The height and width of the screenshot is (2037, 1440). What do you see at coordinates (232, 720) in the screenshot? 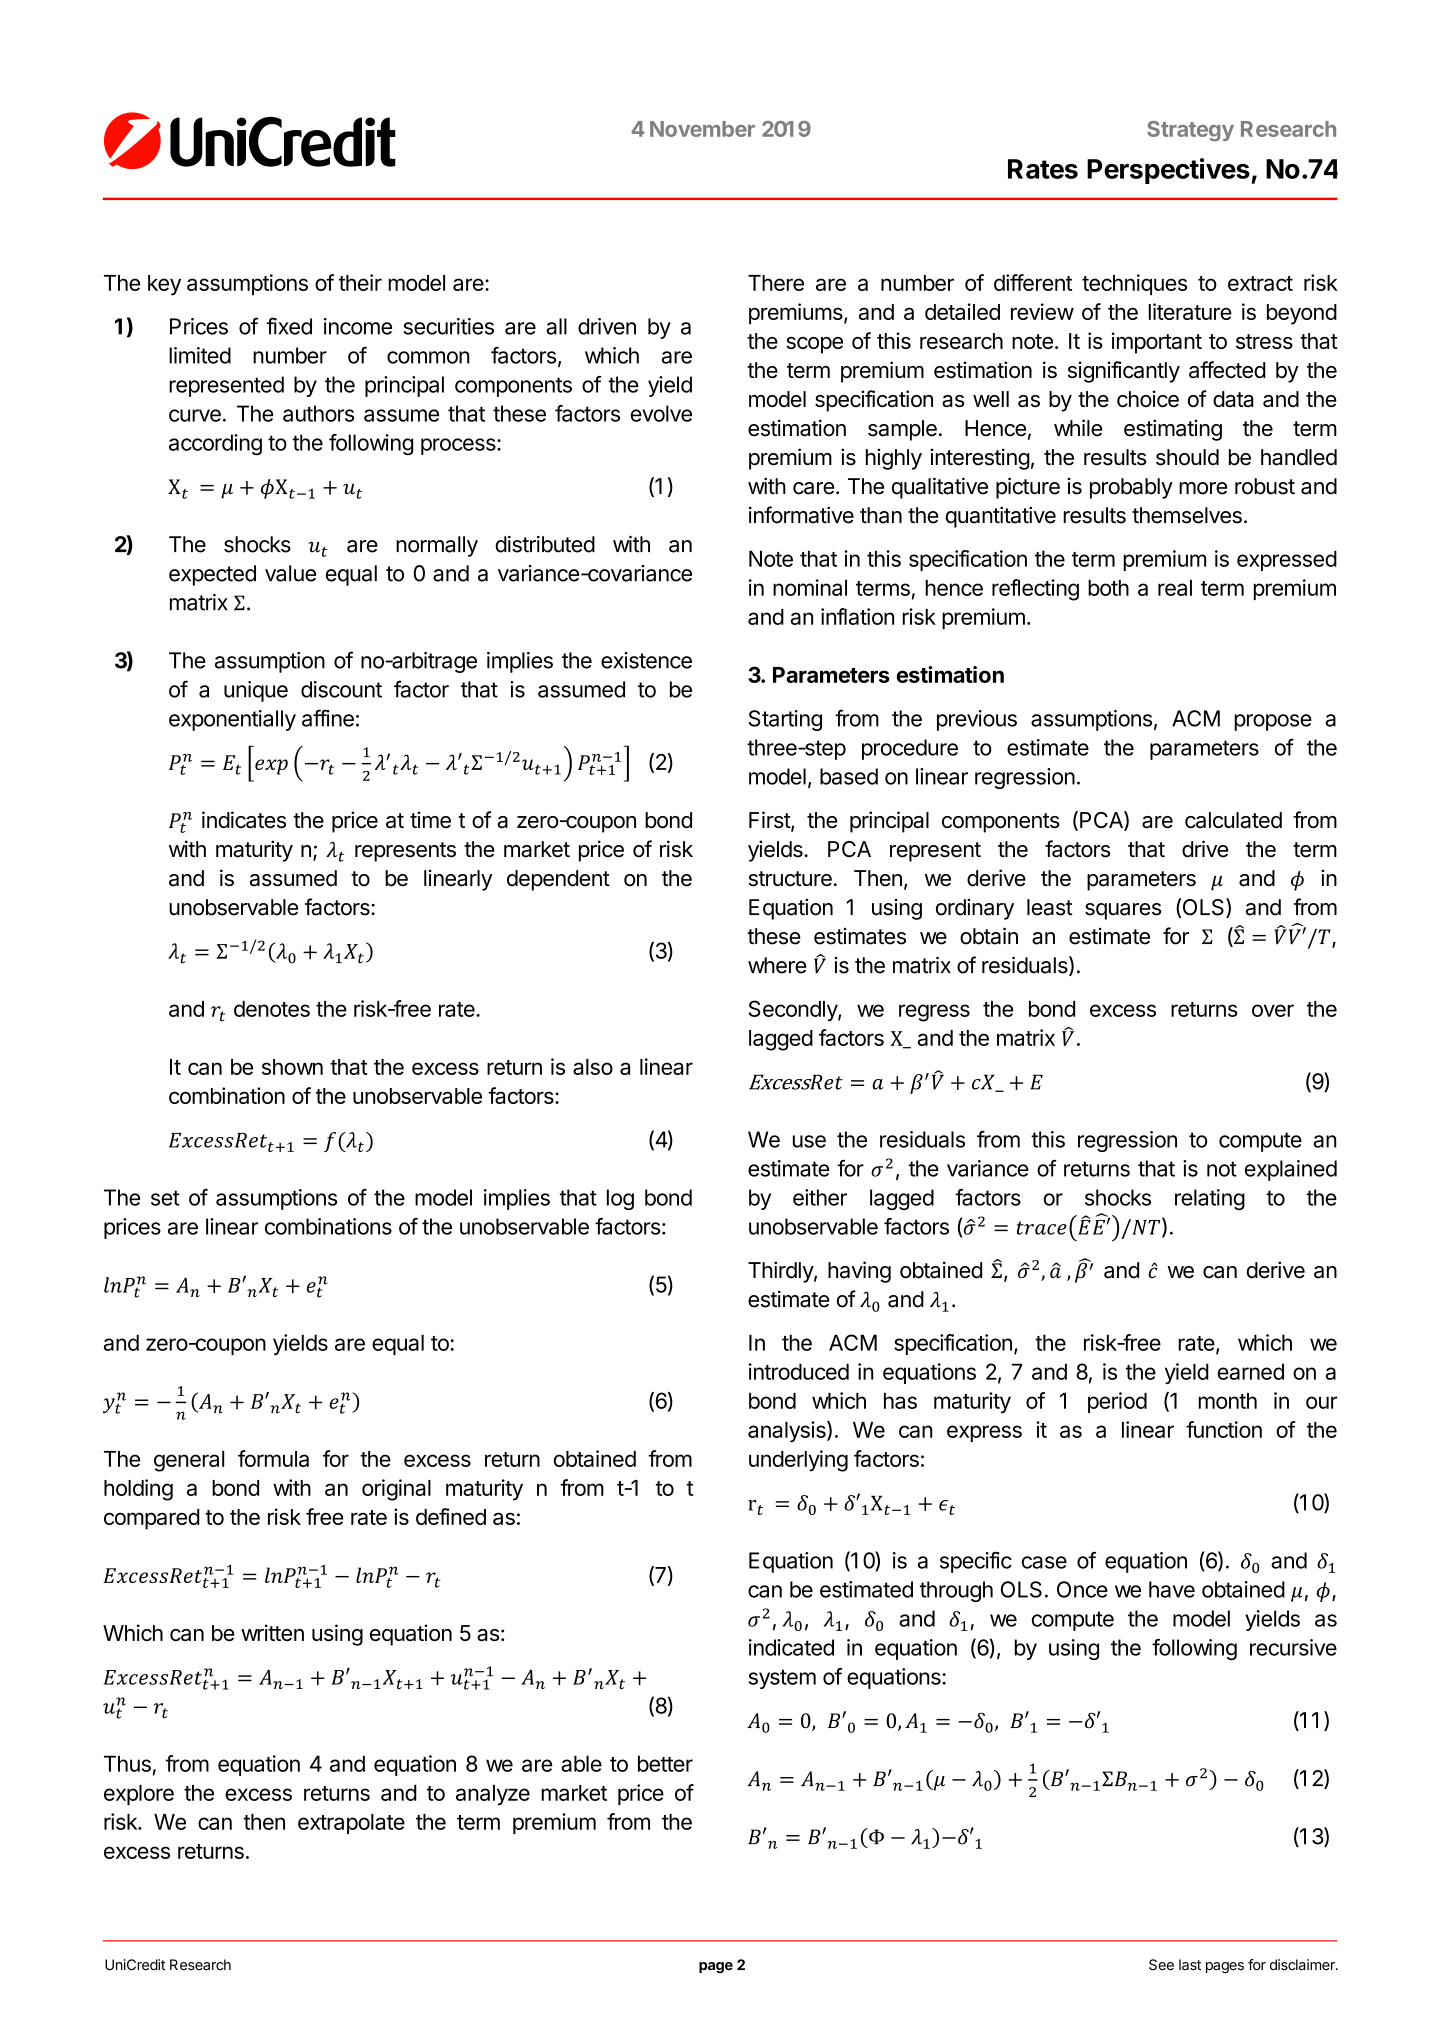
I see `exponentially` at bounding box center [232, 720].
